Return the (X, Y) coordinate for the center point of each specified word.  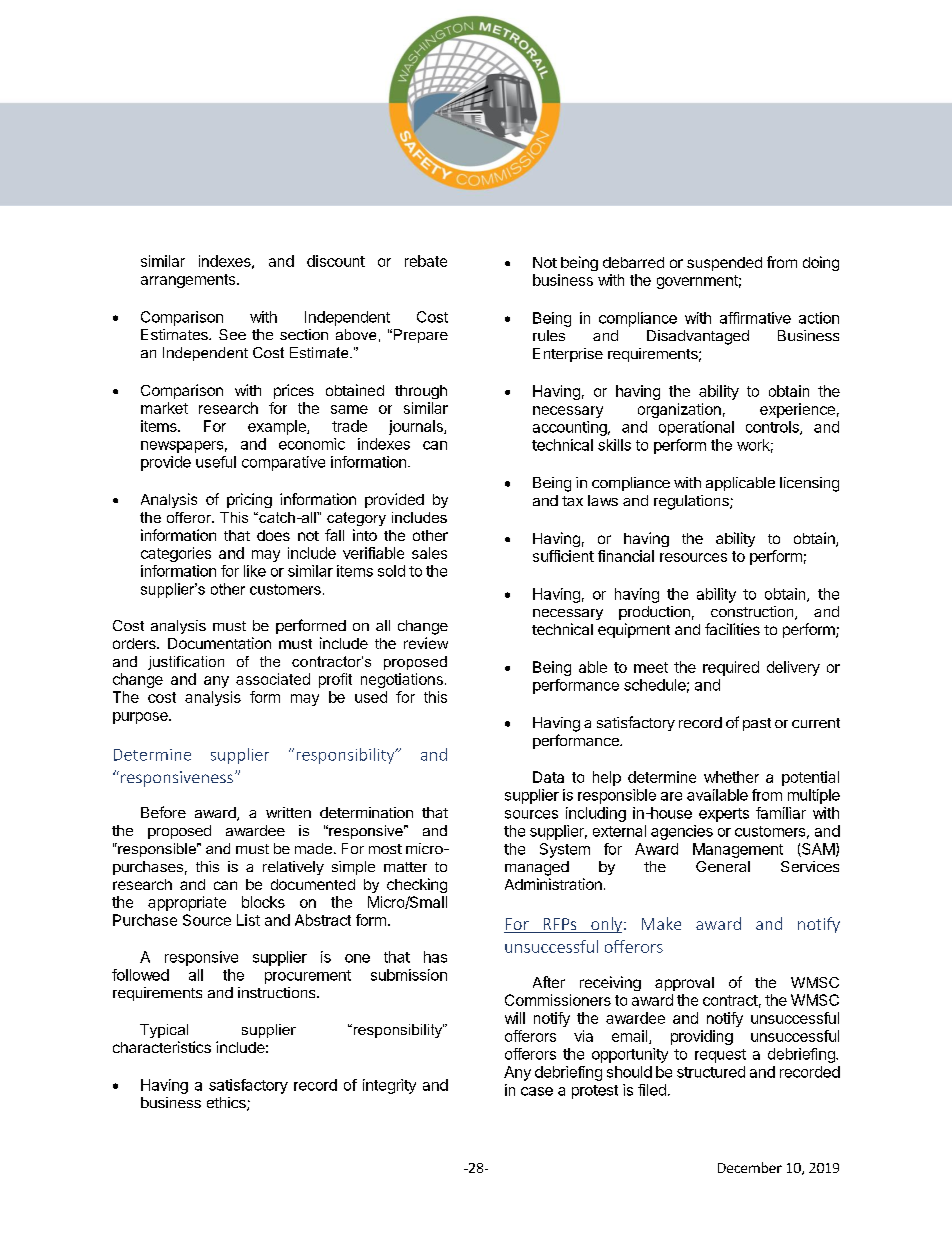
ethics (227, 1104)
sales (429, 553)
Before (163, 812)
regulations (692, 502)
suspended (724, 264)
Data (548, 777)
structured (711, 1072)
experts (724, 815)
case (537, 1091)
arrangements (189, 281)
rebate (426, 261)
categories (176, 554)
